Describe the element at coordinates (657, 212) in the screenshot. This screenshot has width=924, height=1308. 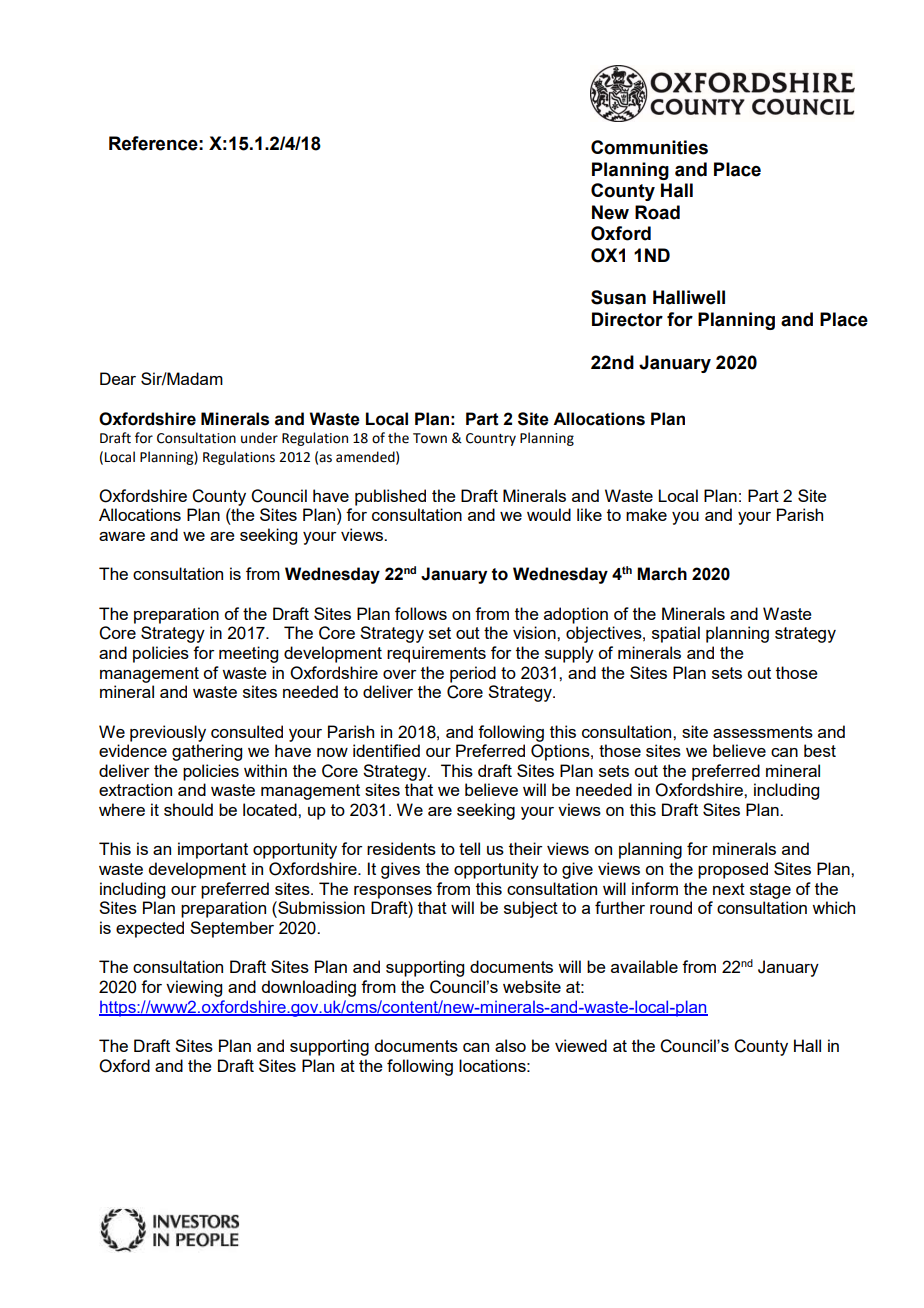
I see `Road` at that location.
